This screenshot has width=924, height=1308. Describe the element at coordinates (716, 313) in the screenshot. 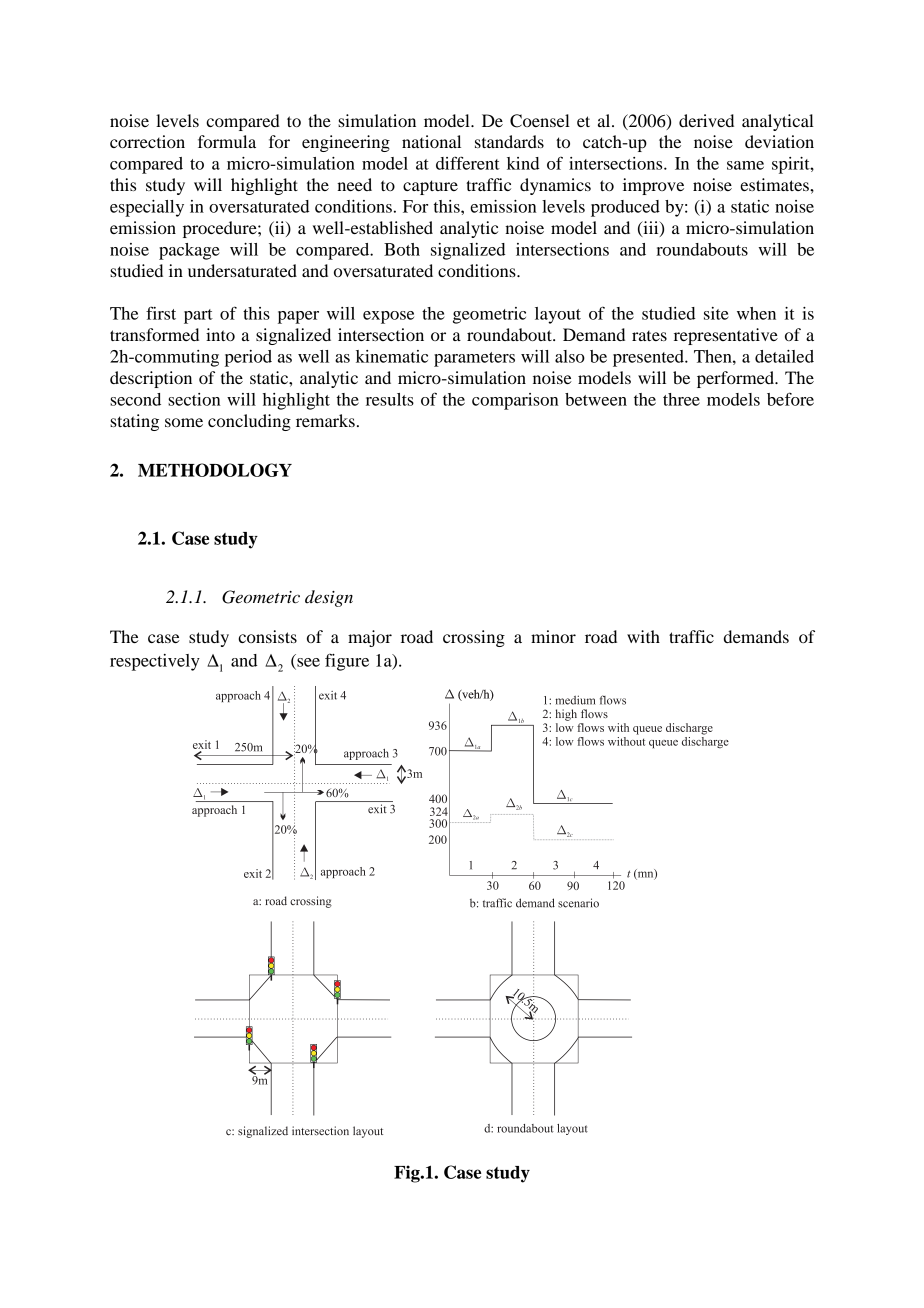

I see `site` at that location.
